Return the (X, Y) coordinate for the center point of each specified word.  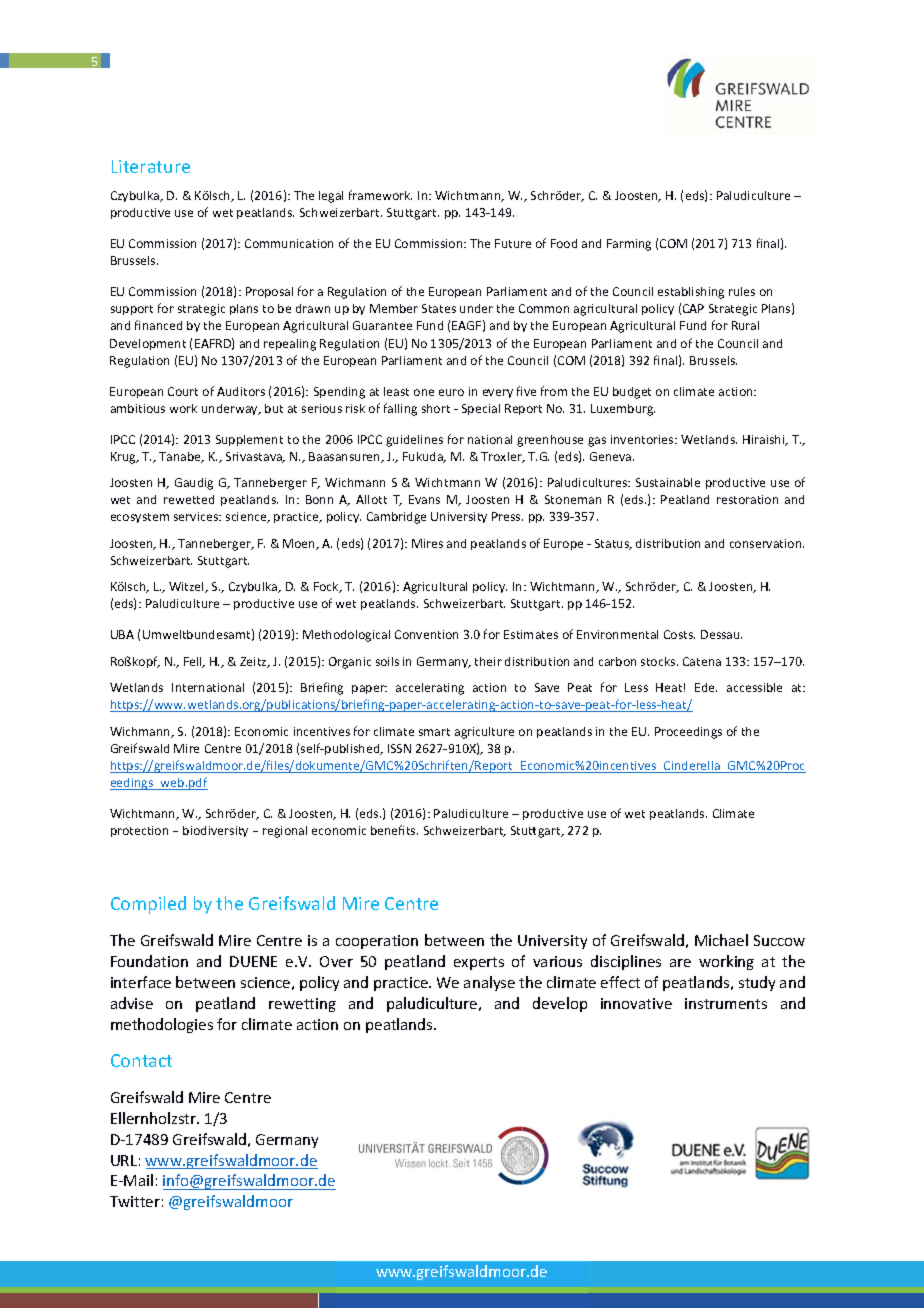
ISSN (399, 748)
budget (632, 393)
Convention (426, 634)
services (197, 516)
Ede (706, 687)
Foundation (149, 961)
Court (183, 391)
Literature (151, 166)
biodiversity (215, 831)
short (436, 408)
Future (513, 243)
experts (479, 963)
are (680, 963)
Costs (679, 634)
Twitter (135, 1201)
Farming (629, 245)
